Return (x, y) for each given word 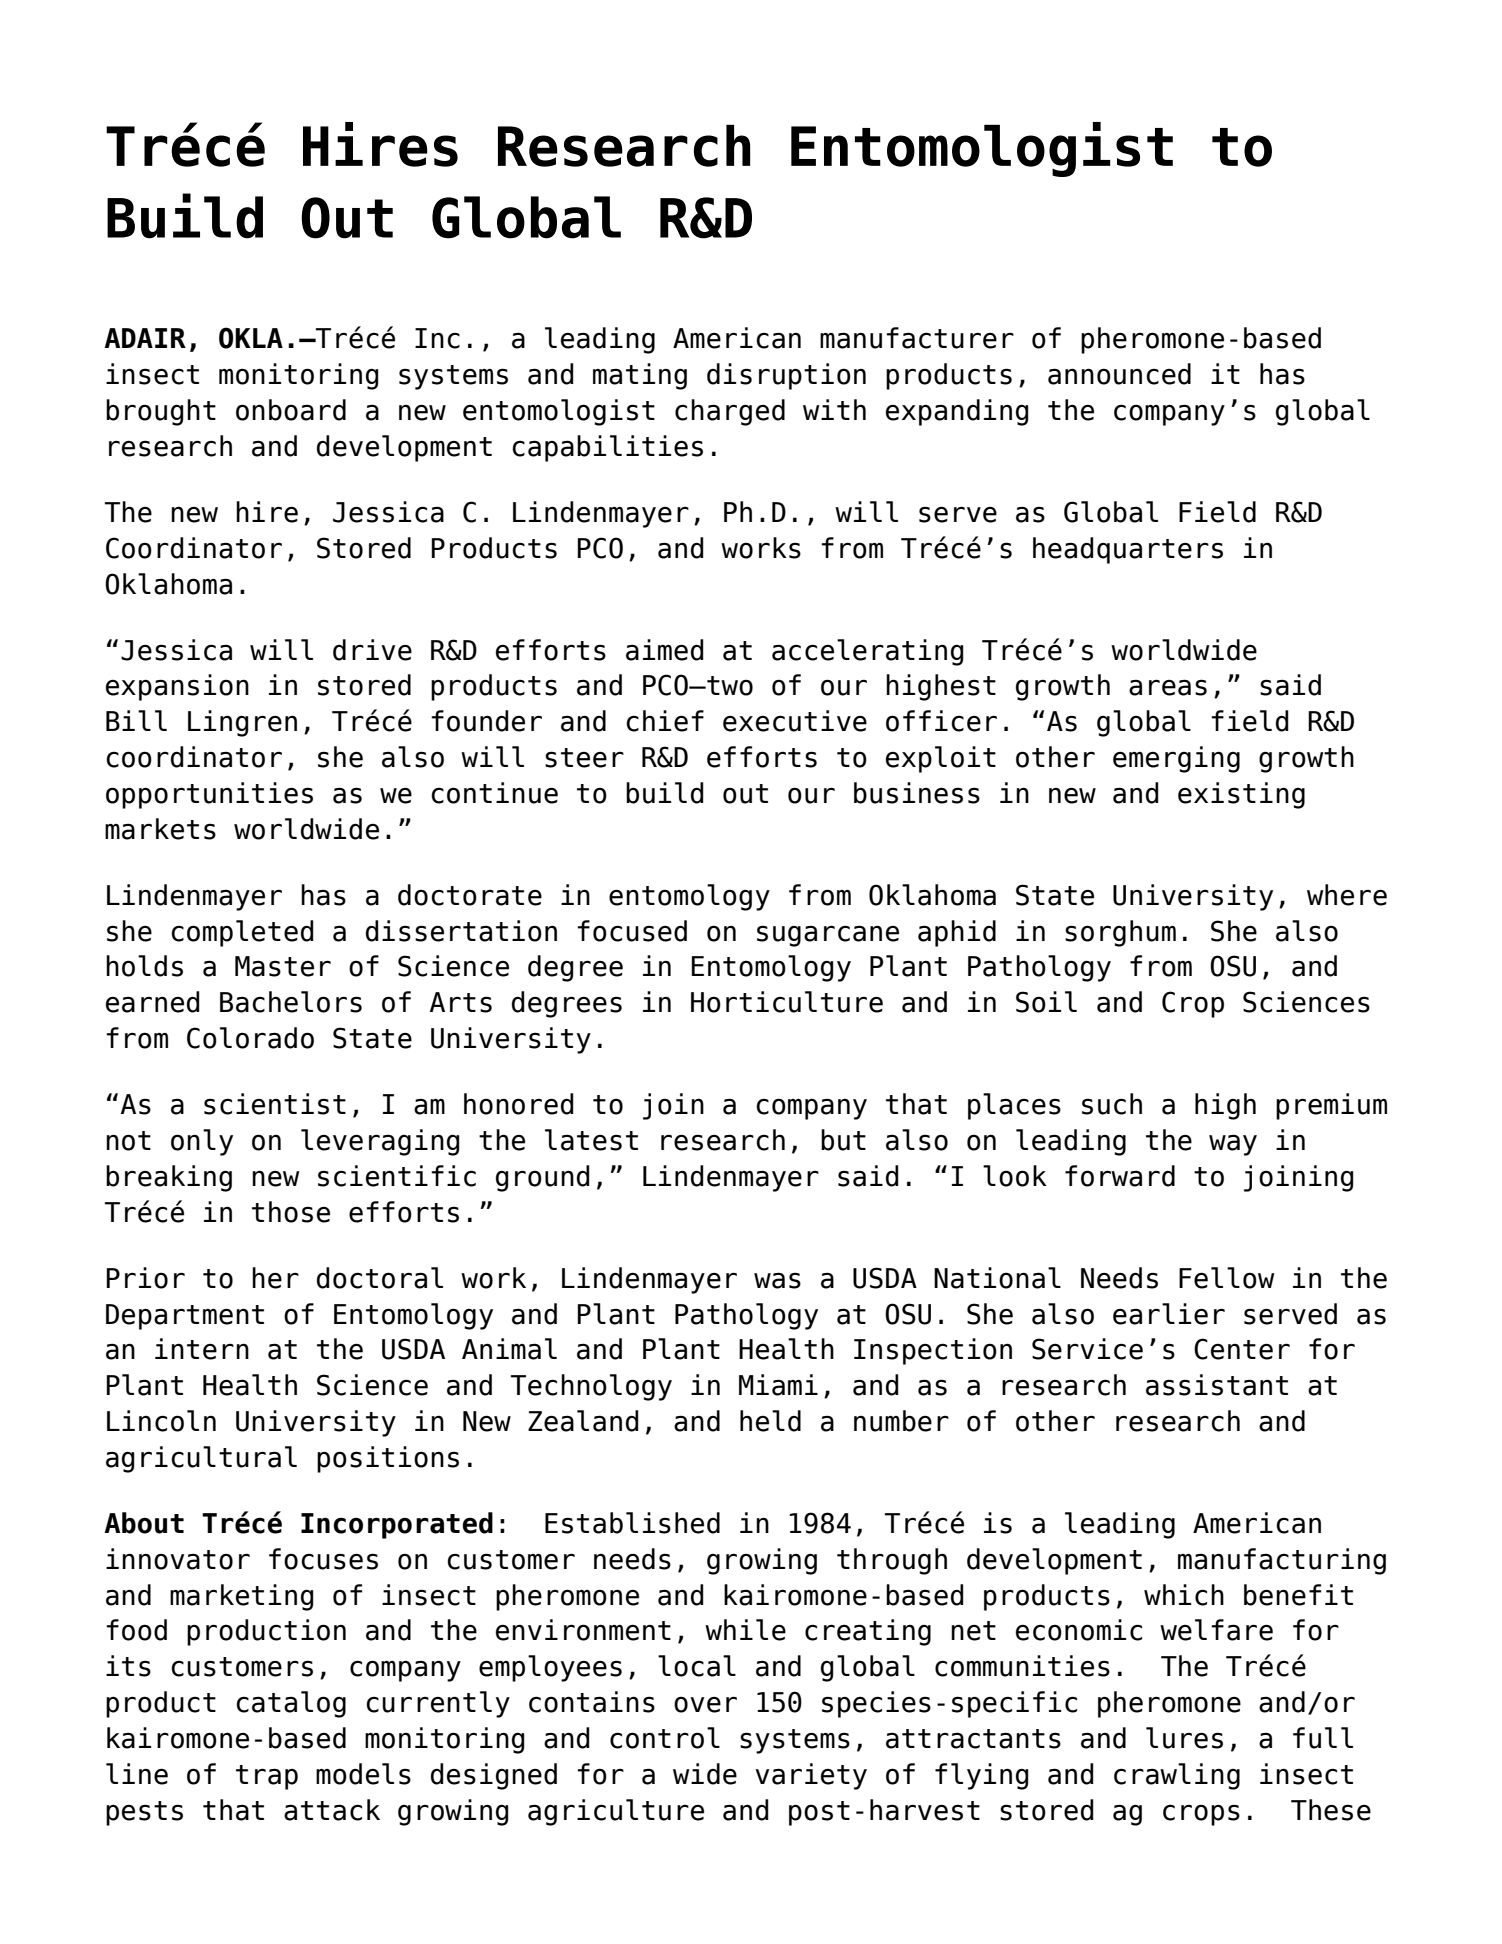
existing (1241, 795)
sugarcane (828, 936)
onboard (291, 410)
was (777, 1281)
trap (267, 1777)
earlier (1169, 1314)
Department (185, 1317)
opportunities (209, 795)
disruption (786, 376)
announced (1119, 374)
